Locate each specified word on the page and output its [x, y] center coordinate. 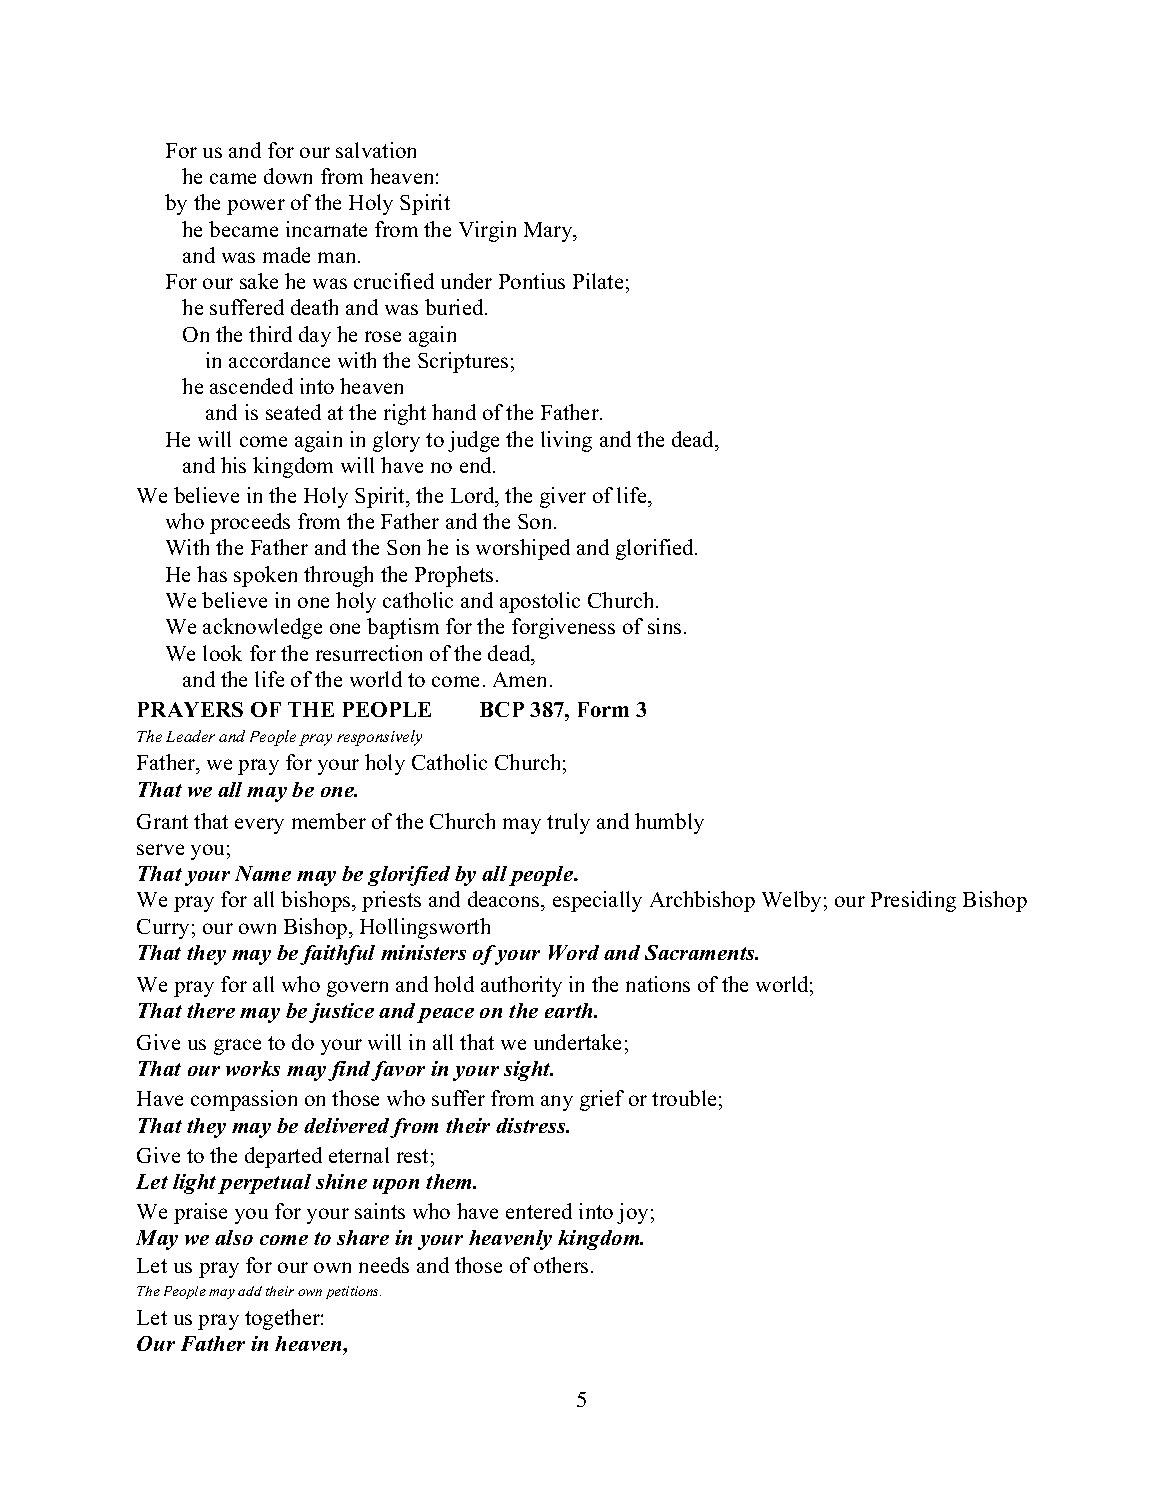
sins [664, 626]
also [234, 1237]
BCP [502, 709]
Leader [190, 736]
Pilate [598, 281]
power [256, 207]
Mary [549, 232]
